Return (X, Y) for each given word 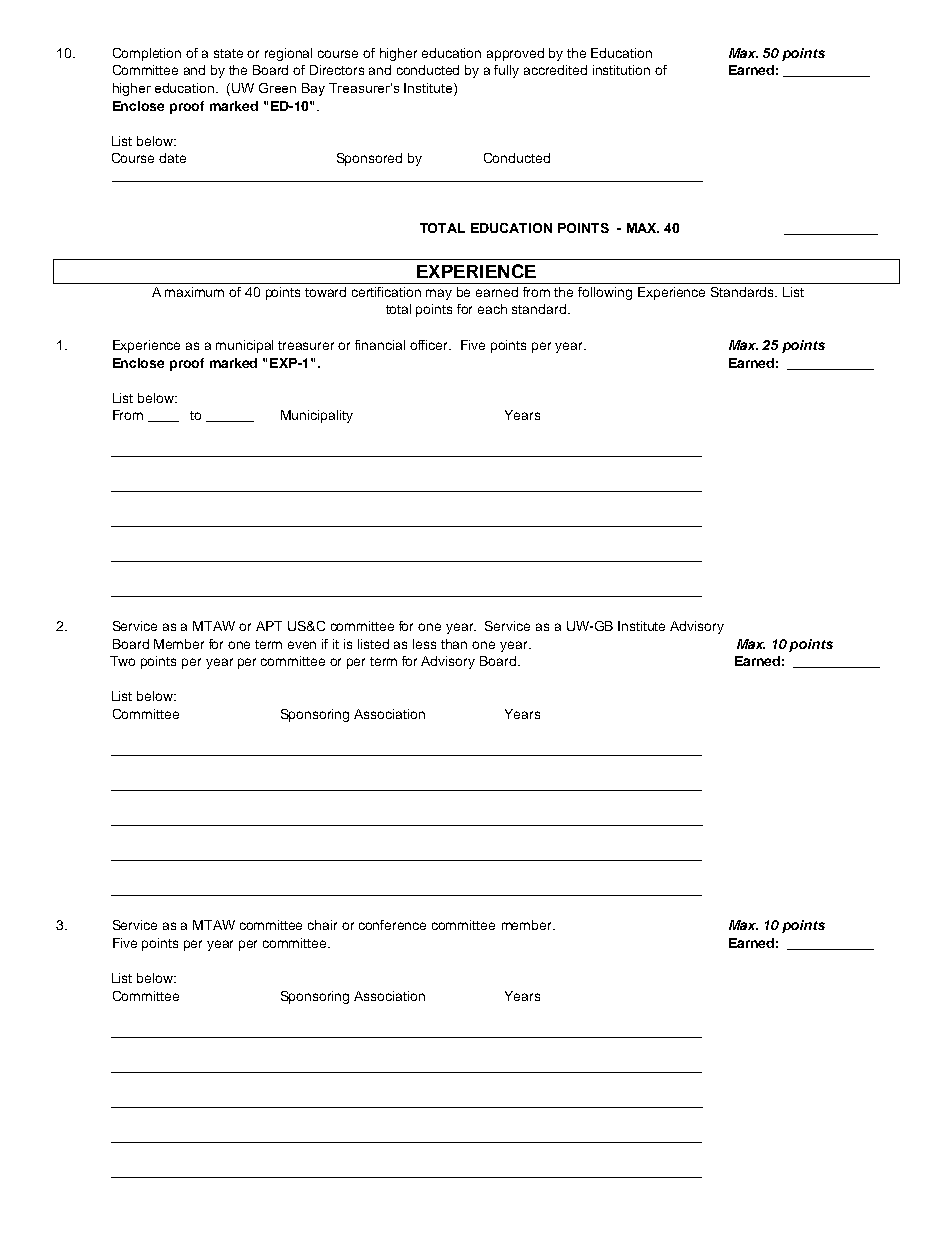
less (424, 644)
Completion (147, 54)
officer (430, 345)
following (605, 293)
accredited (555, 70)
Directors (337, 70)
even (302, 645)
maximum (194, 292)
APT (269, 626)
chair (322, 925)
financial (380, 345)
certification (386, 292)
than (454, 644)
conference (392, 925)
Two (122, 661)
